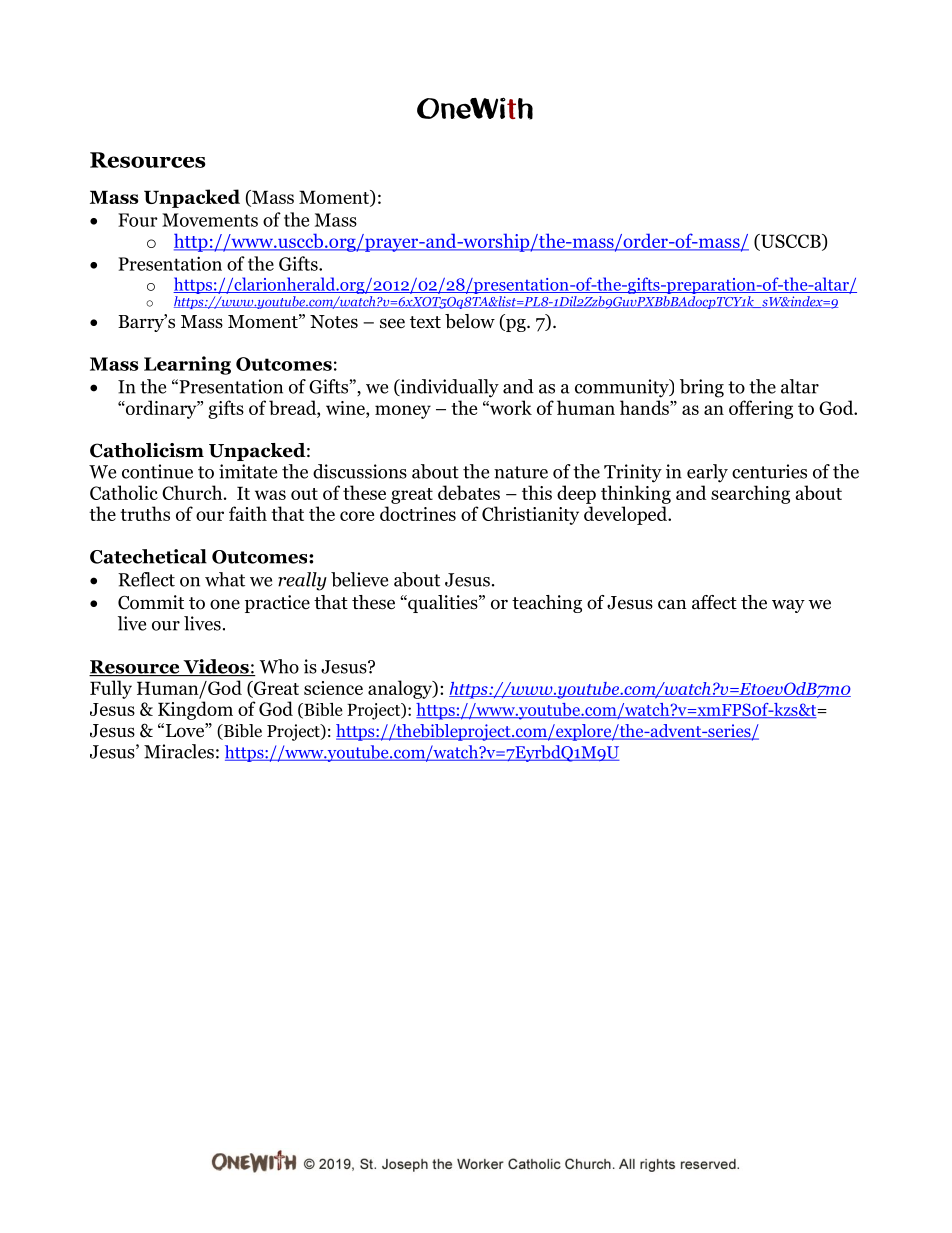 The height and width of the document is (1233, 952). I want to click on debates, so click(469, 492).
